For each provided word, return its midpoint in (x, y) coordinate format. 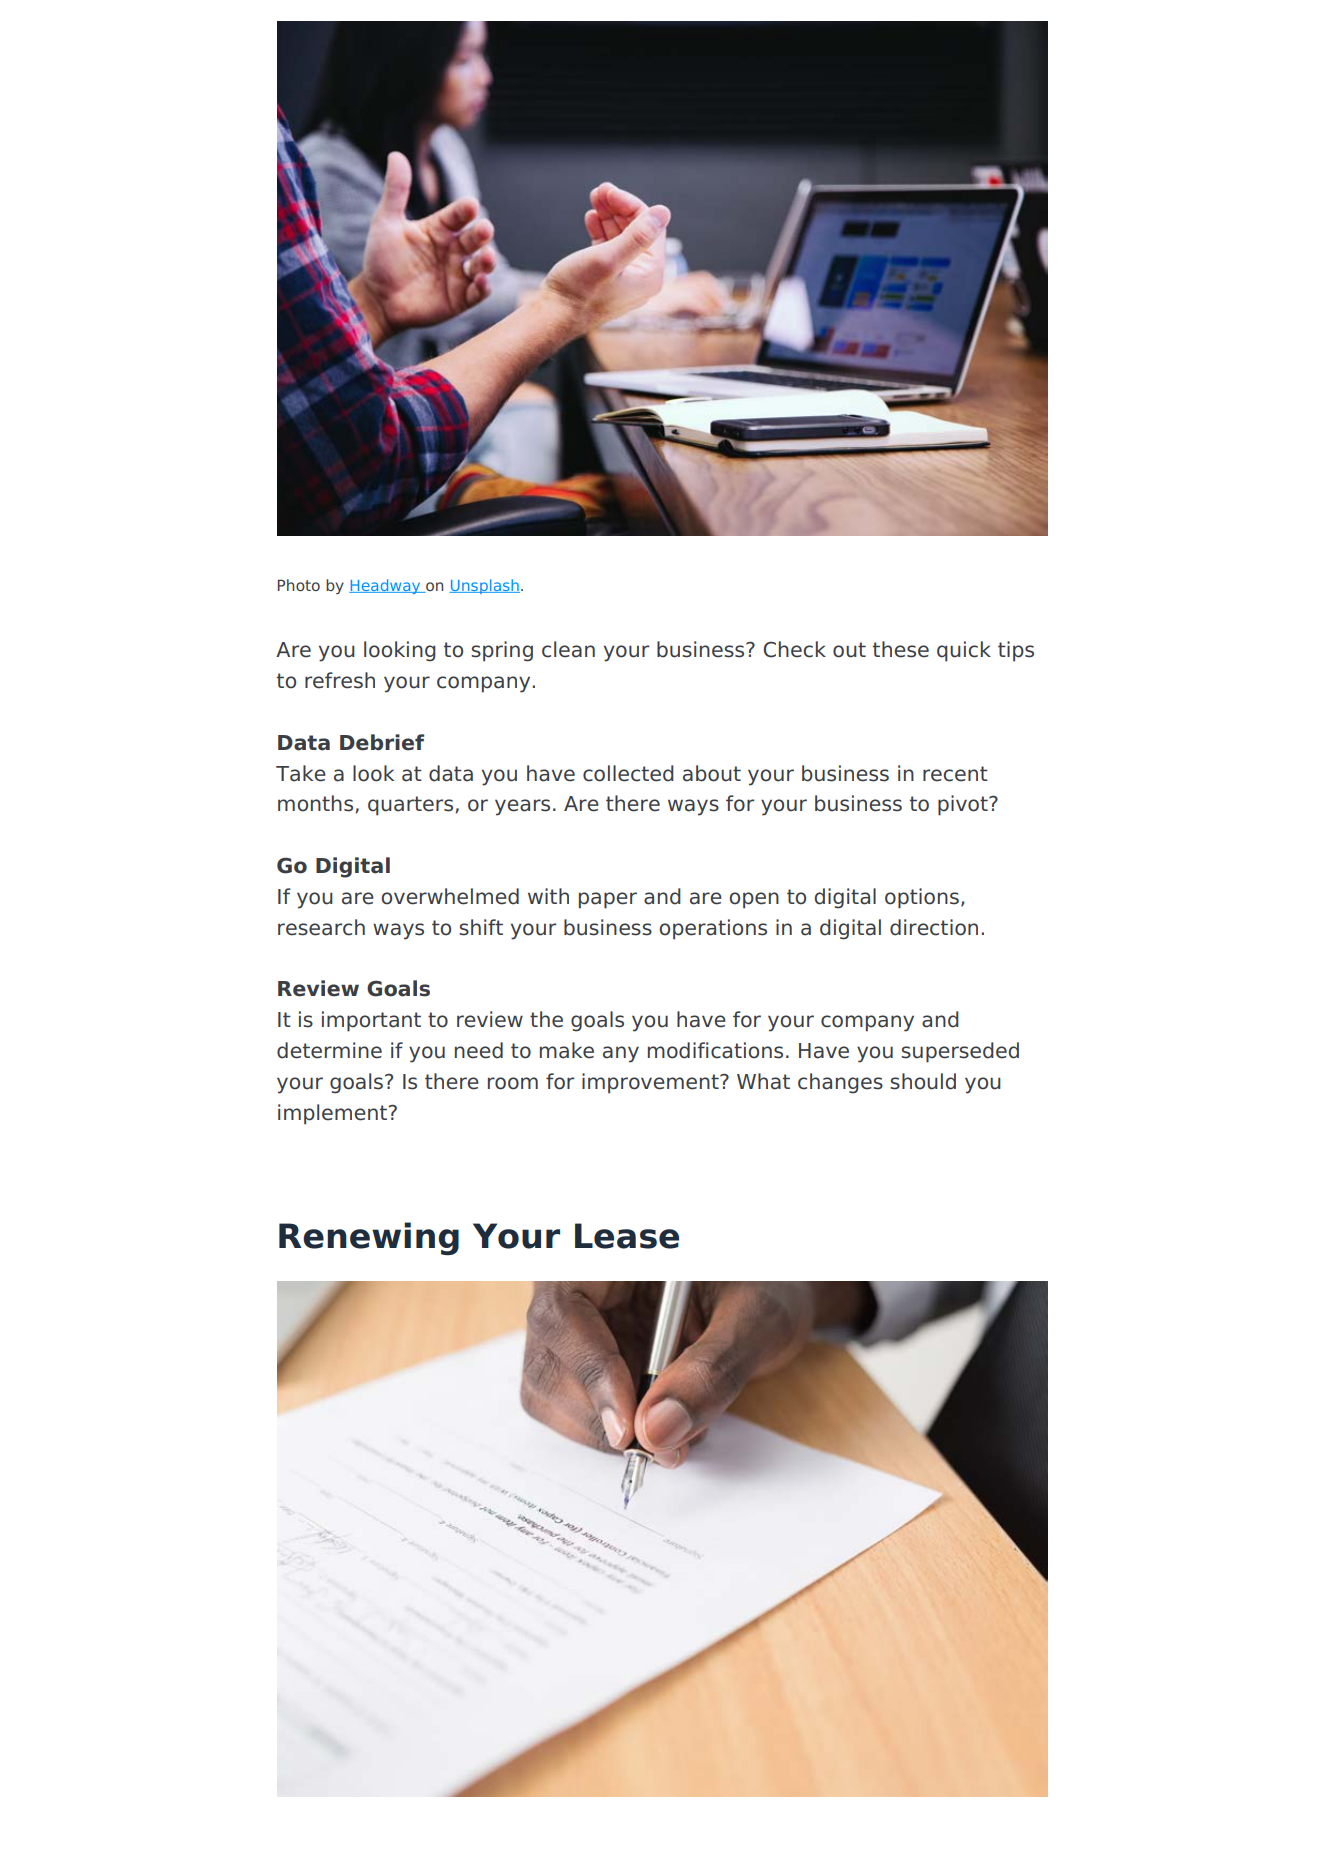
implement (333, 1114)
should (923, 1081)
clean (568, 649)
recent (955, 774)
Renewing (369, 1238)
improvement (651, 1083)
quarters (412, 806)
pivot (964, 805)
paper (608, 900)
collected (628, 773)
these (901, 649)
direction (934, 927)
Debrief (382, 742)
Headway (386, 586)
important (371, 1021)
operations (713, 929)
